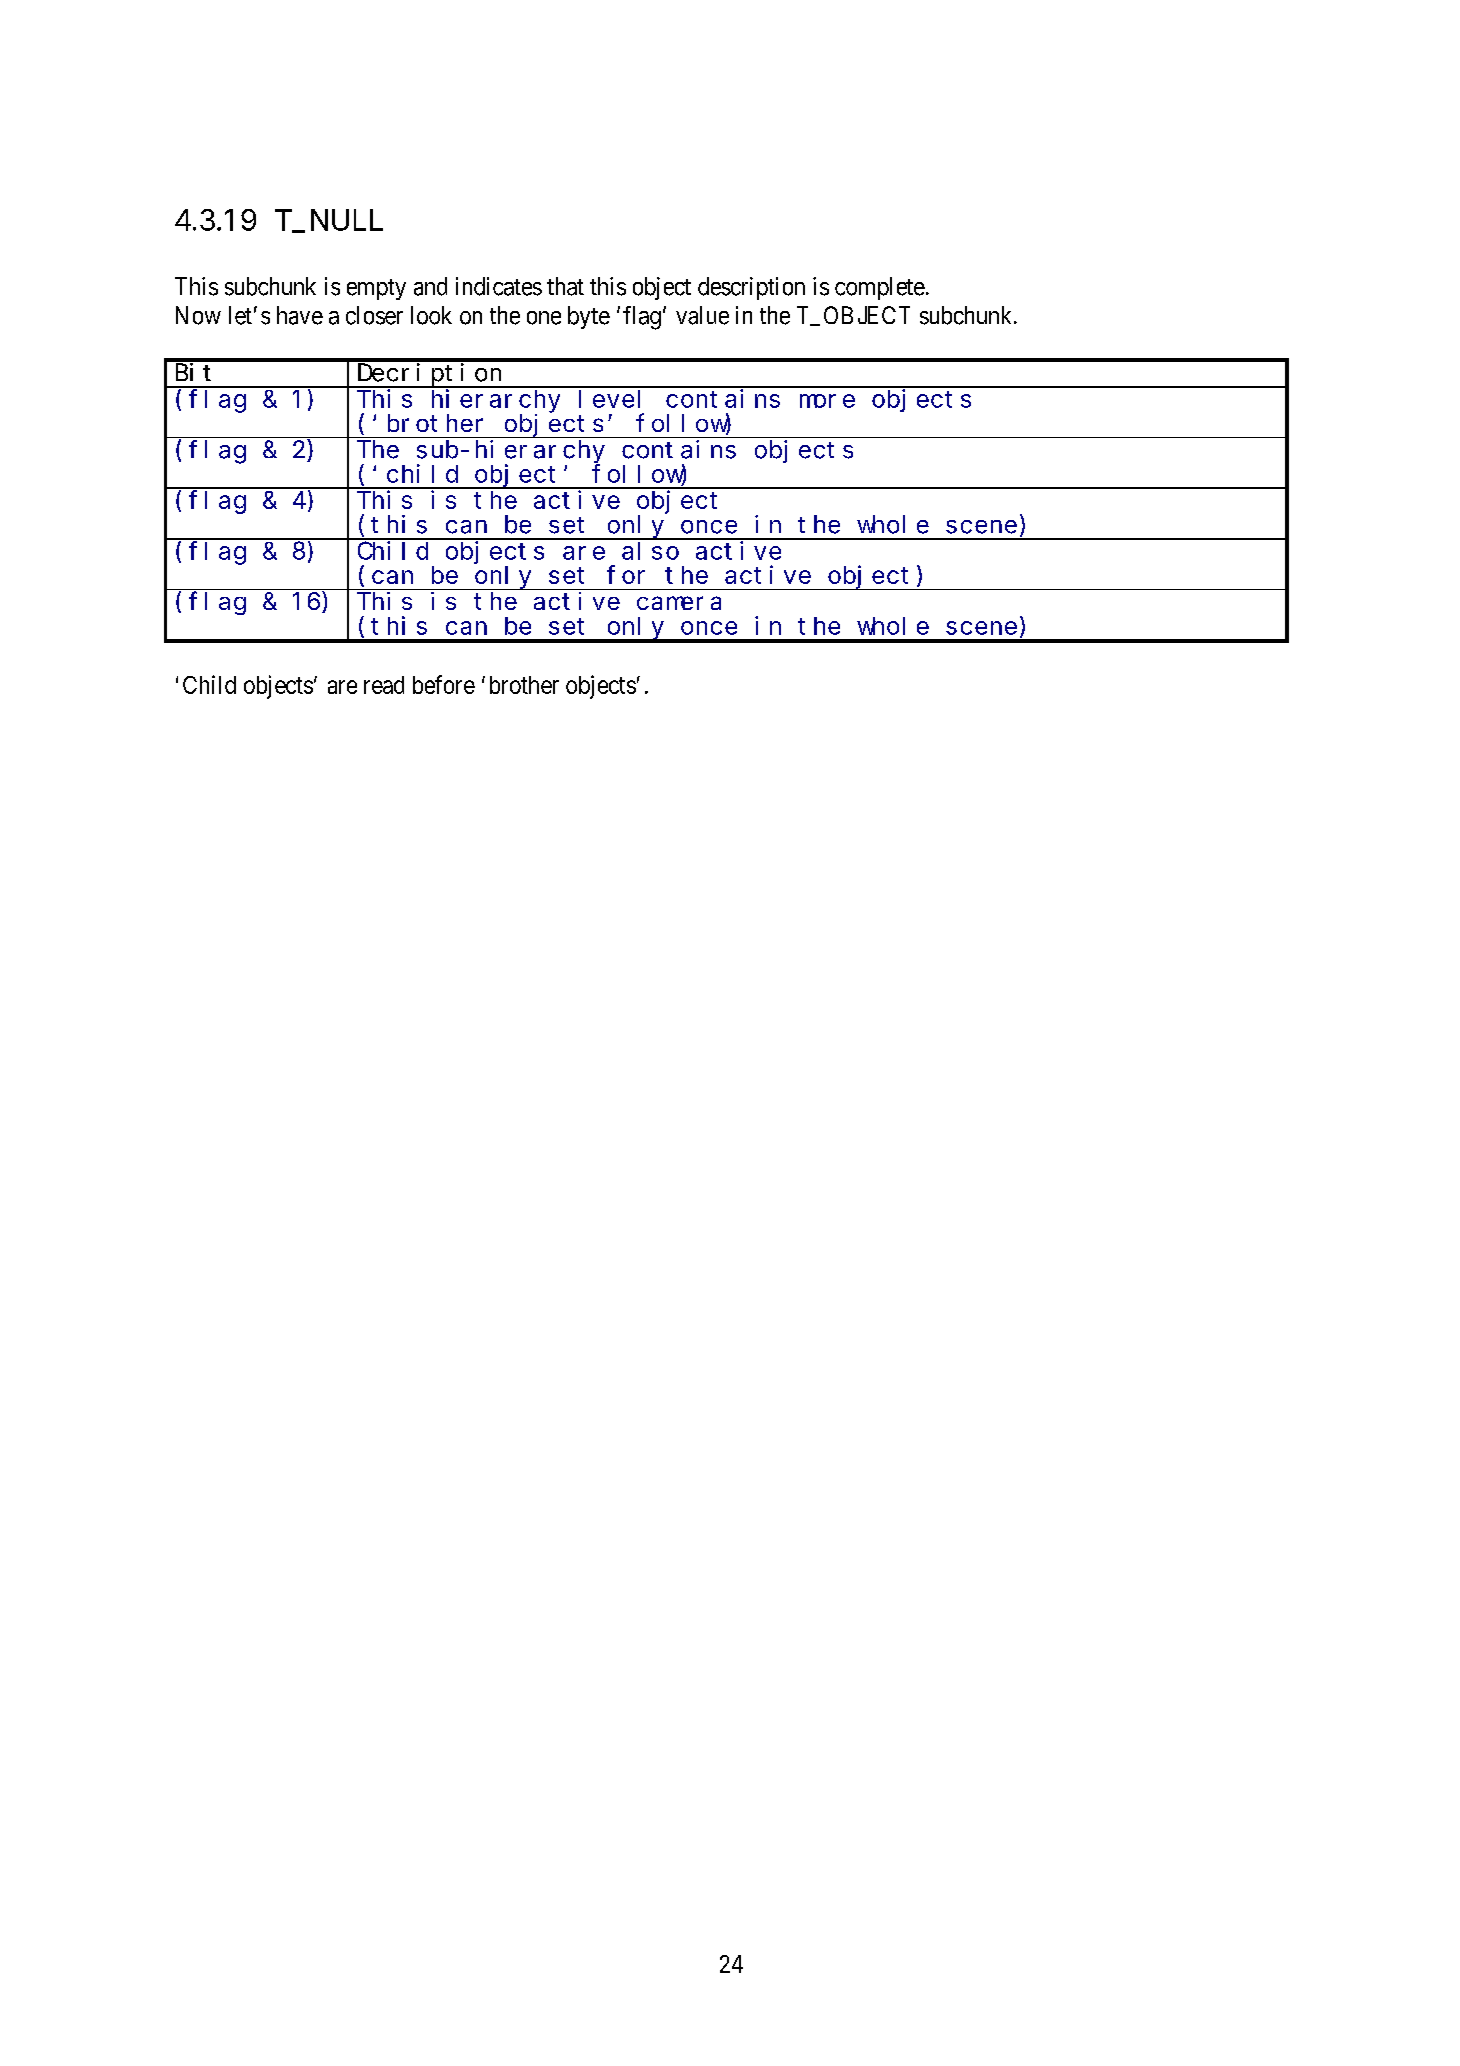  I want to click on Bit, so click(193, 372).
